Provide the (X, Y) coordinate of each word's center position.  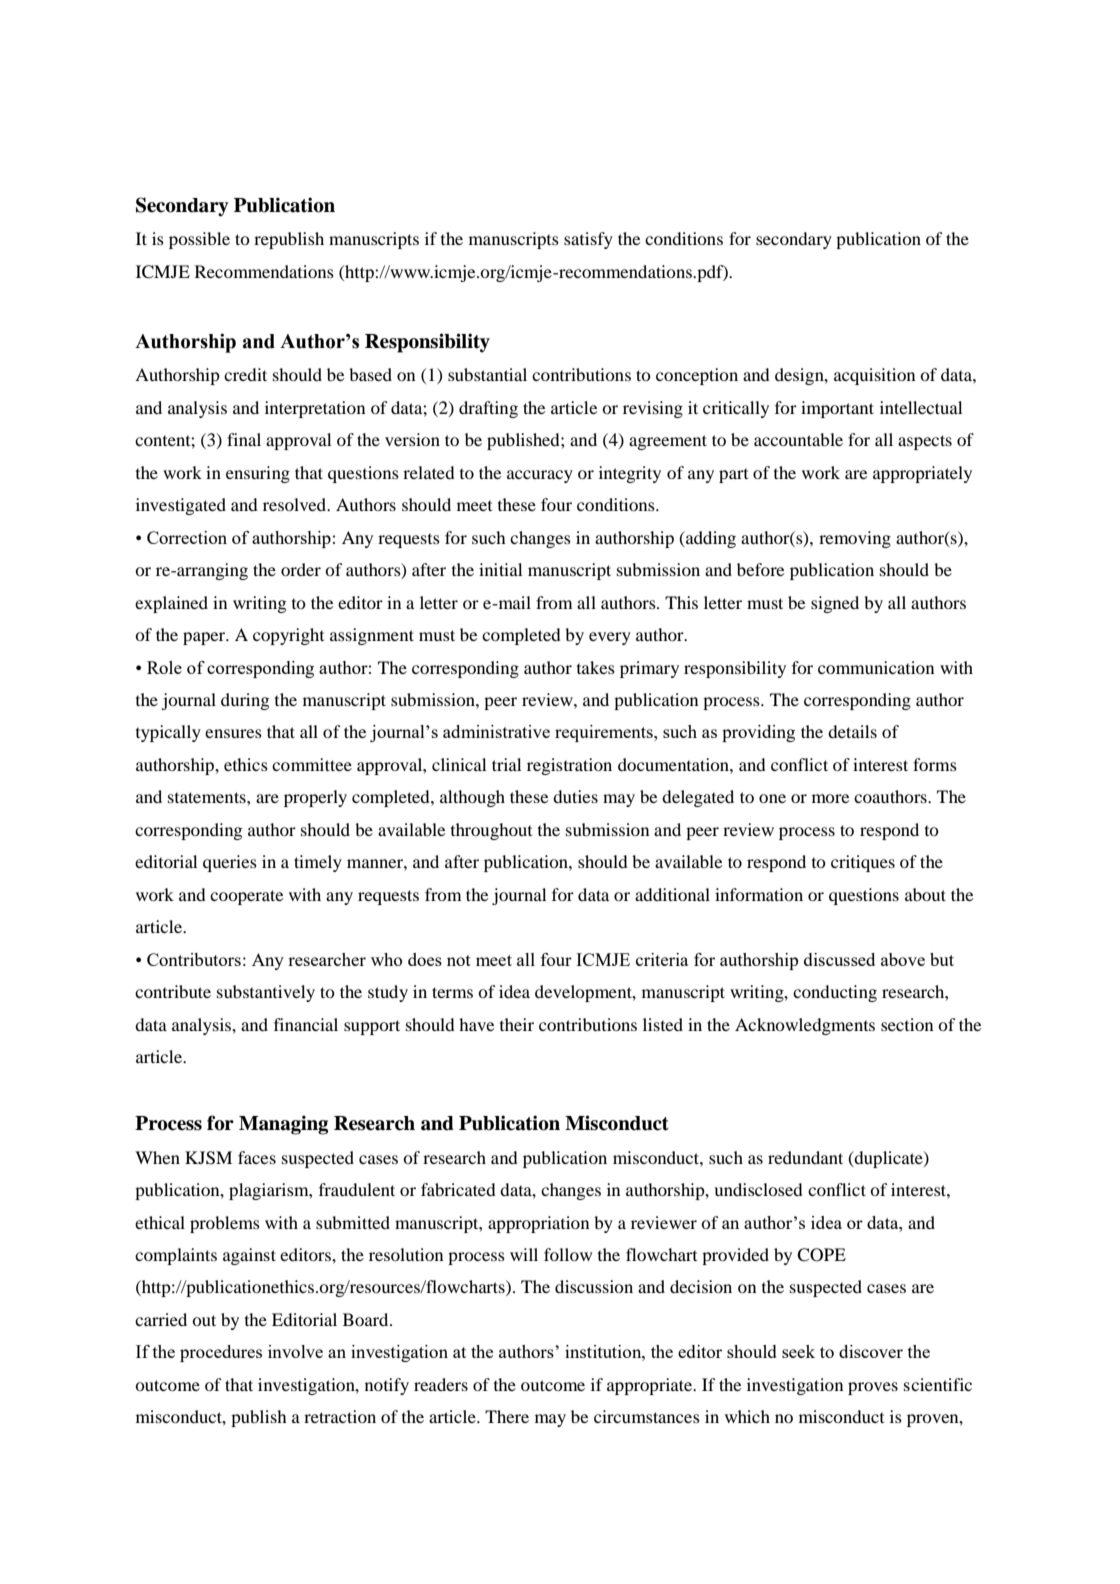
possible (199, 240)
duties (575, 796)
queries (230, 863)
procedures (221, 1353)
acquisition (874, 376)
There (507, 1416)
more (831, 798)
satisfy (588, 240)
